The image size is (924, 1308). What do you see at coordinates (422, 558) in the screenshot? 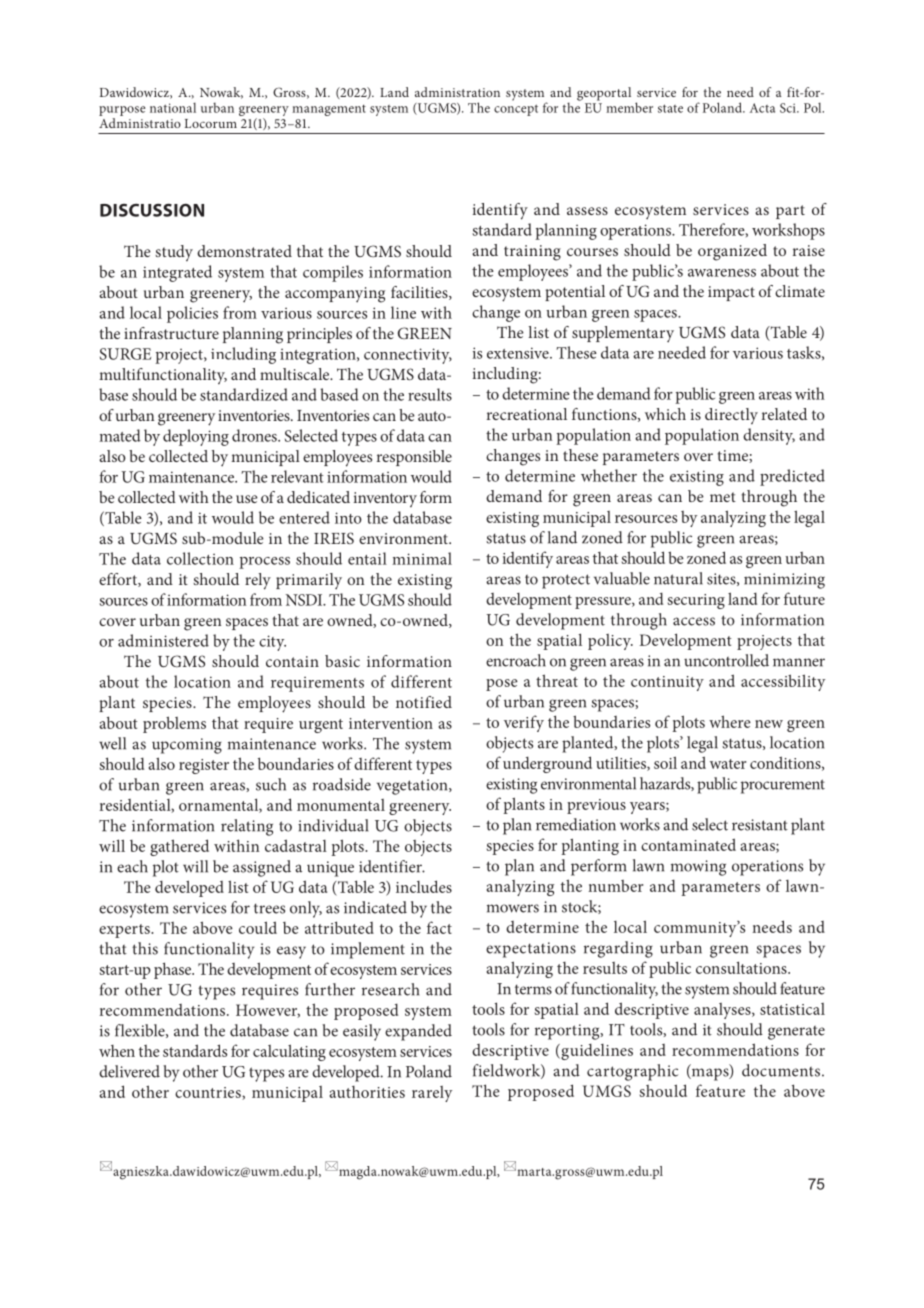
I see `minimal` at bounding box center [422, 558].
